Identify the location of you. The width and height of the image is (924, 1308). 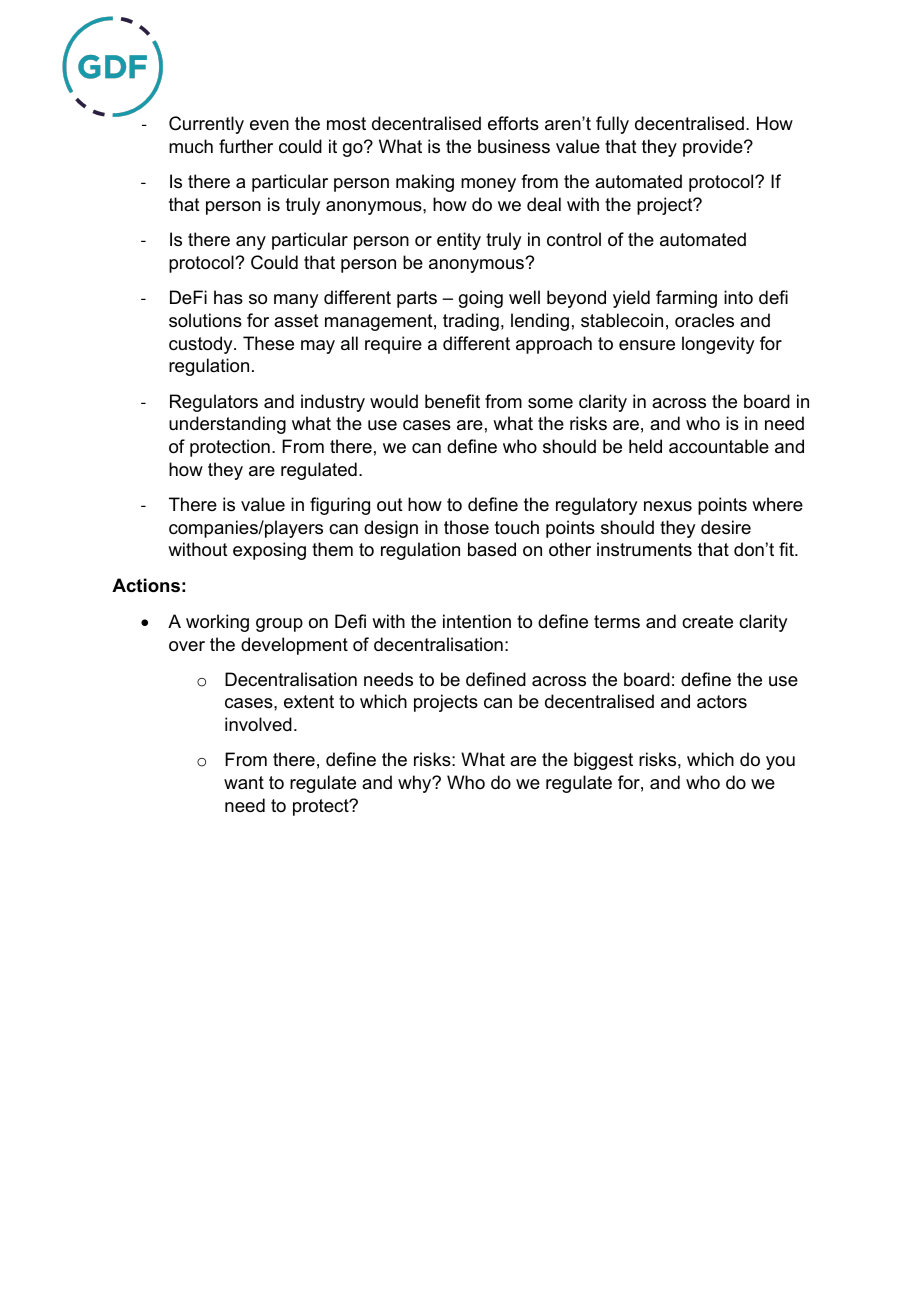
(780, 763).
